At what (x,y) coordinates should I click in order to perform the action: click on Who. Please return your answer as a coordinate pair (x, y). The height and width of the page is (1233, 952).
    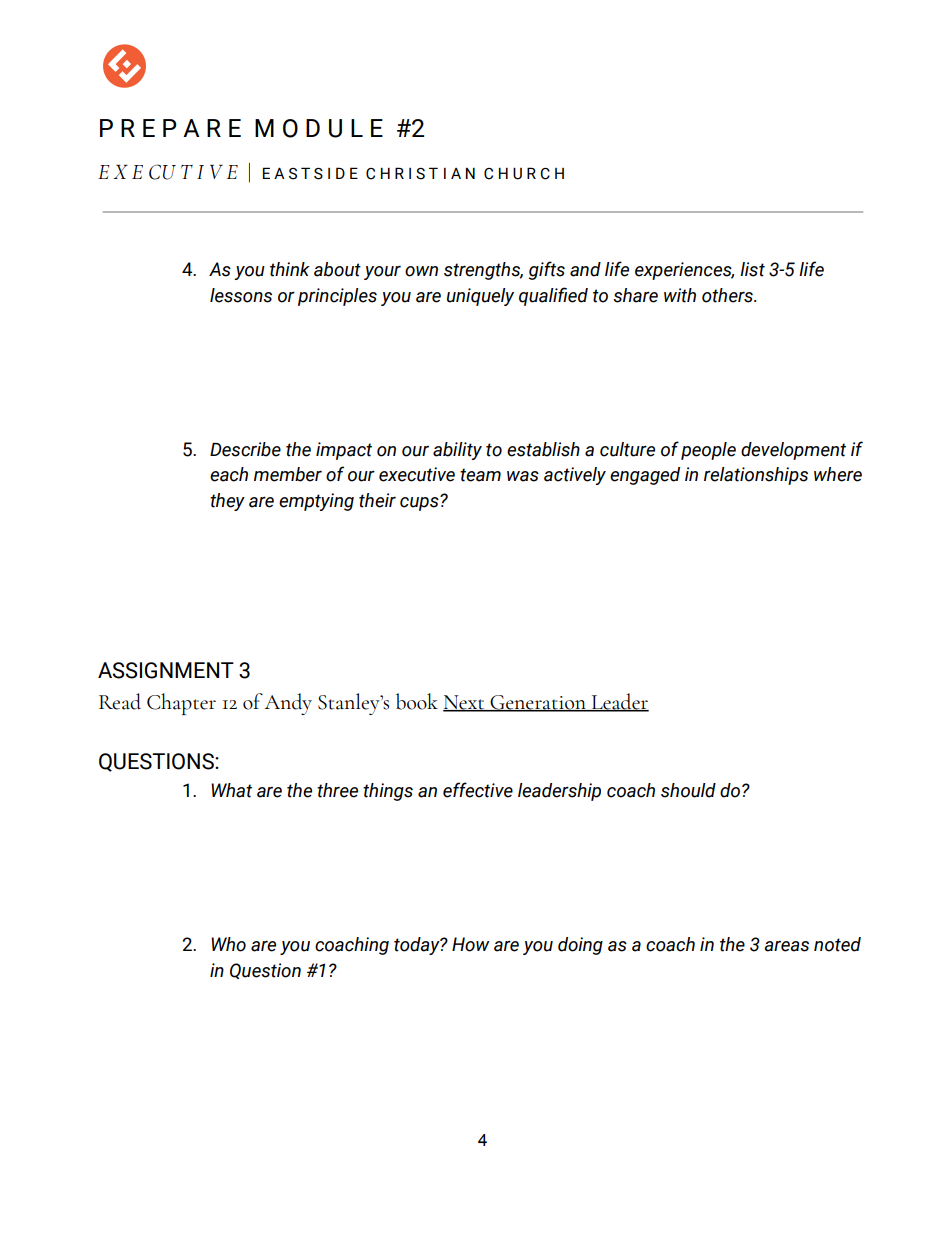
    Looking at the image, I should click on (228, 944).
